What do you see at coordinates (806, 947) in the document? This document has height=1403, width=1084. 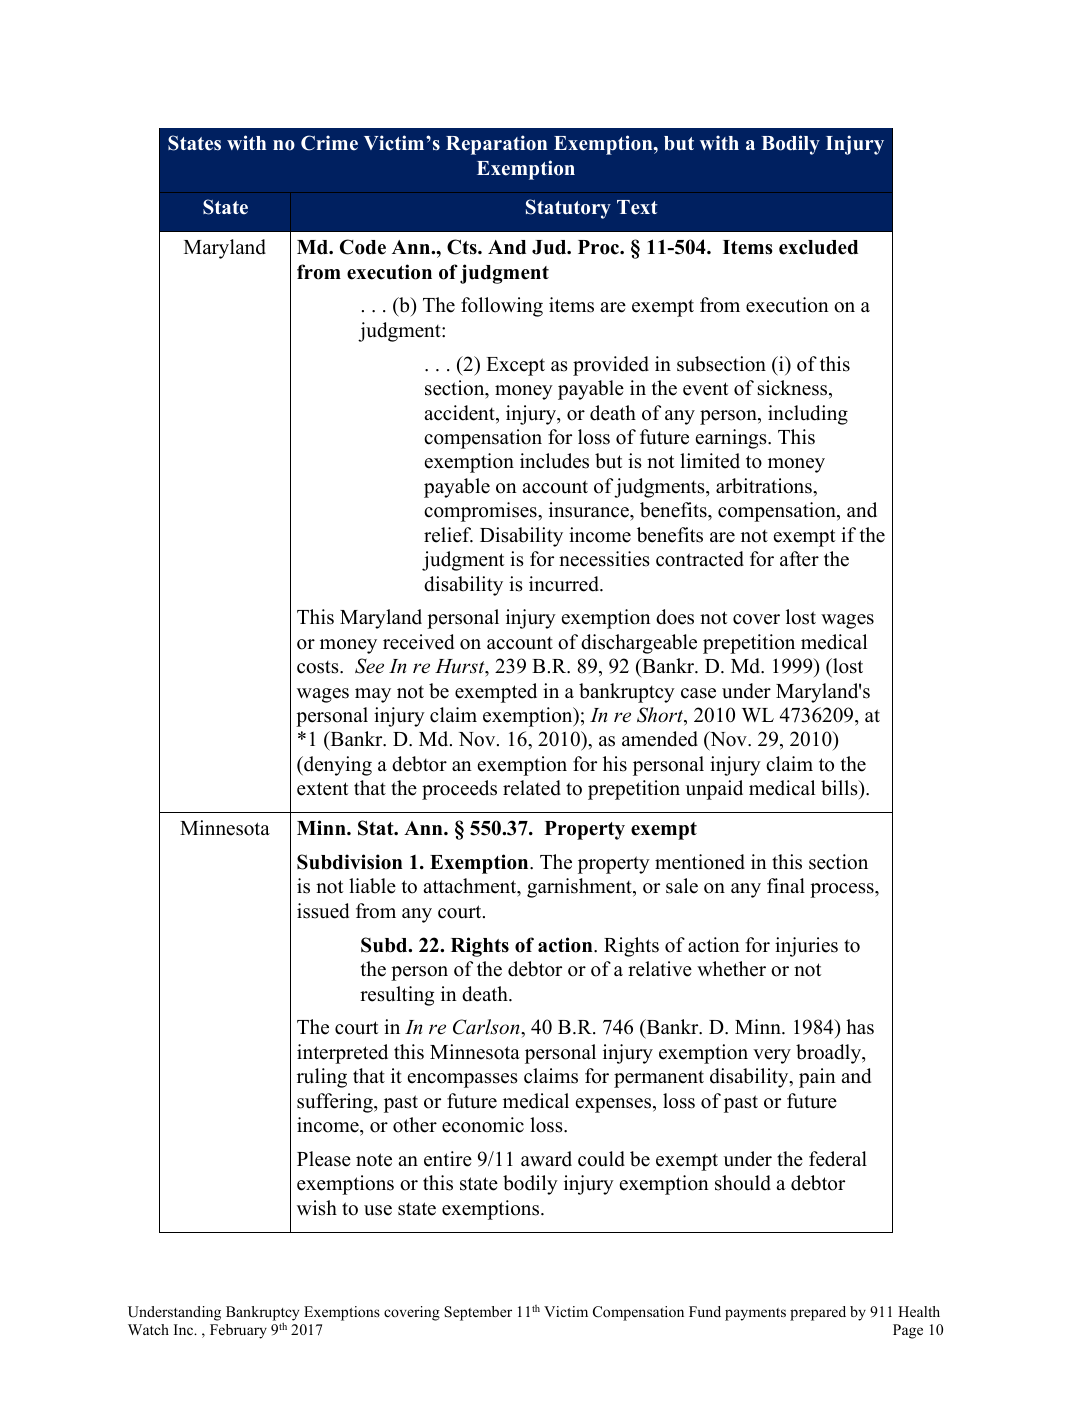 I see `injuries` at bounding box center [806, 947].
